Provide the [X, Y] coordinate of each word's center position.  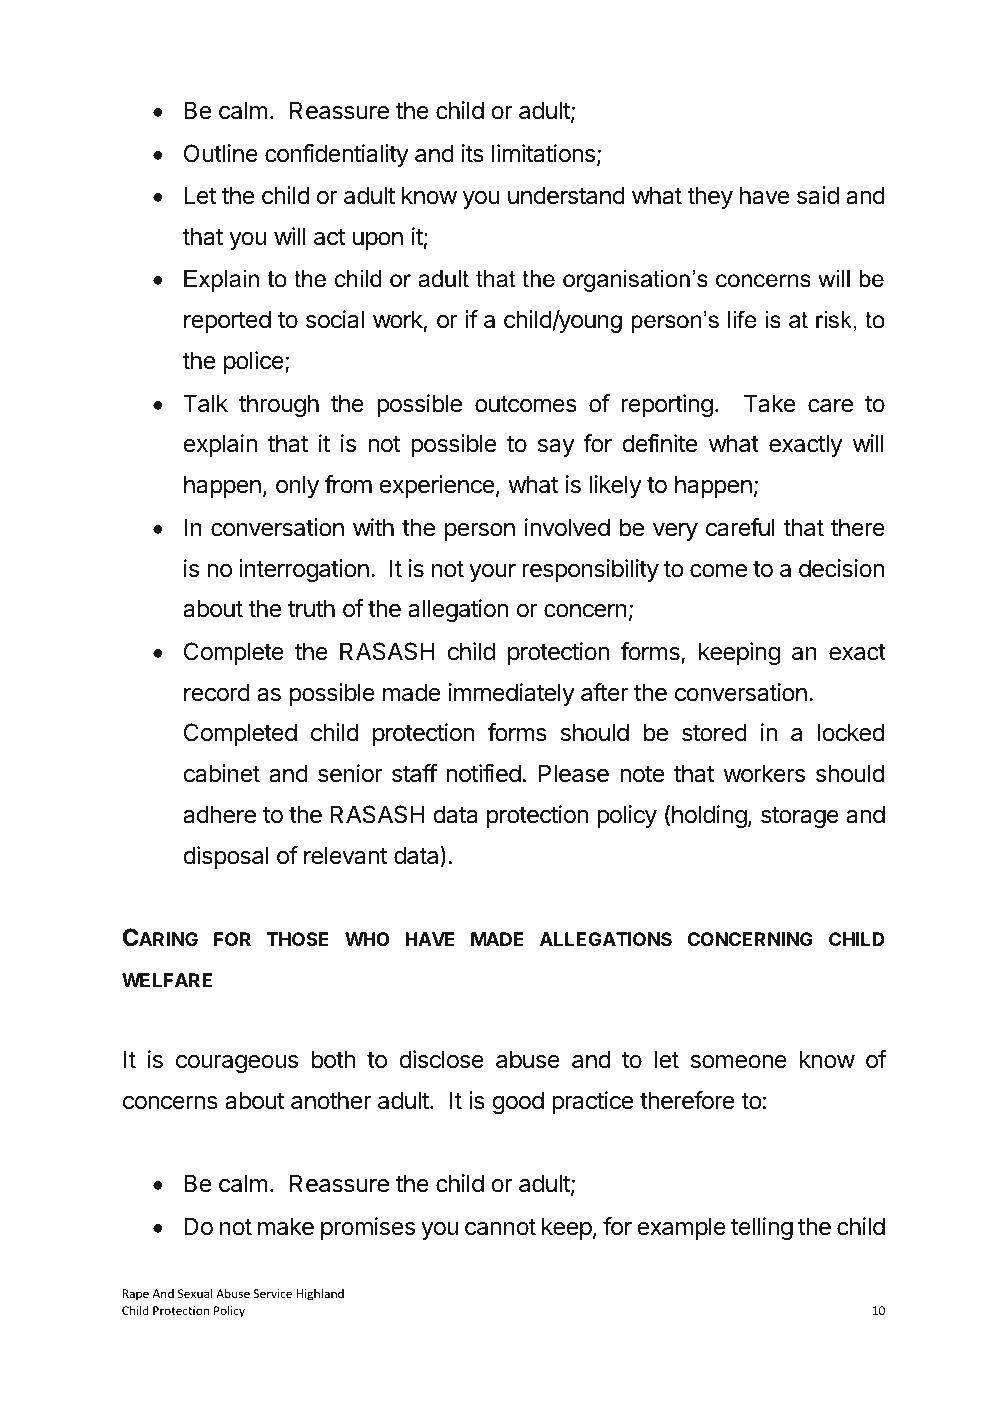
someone [739, 1062]
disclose [441, 1059]
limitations [543, 153]
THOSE [298, 939]
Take [769, 403]
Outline [221, 153]
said [818, 195]
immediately [511, 694]
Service [273, 1293]
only [297, 486]
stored [714, 732]
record [217, 692]
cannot [500, 1227]
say [556, 448]
